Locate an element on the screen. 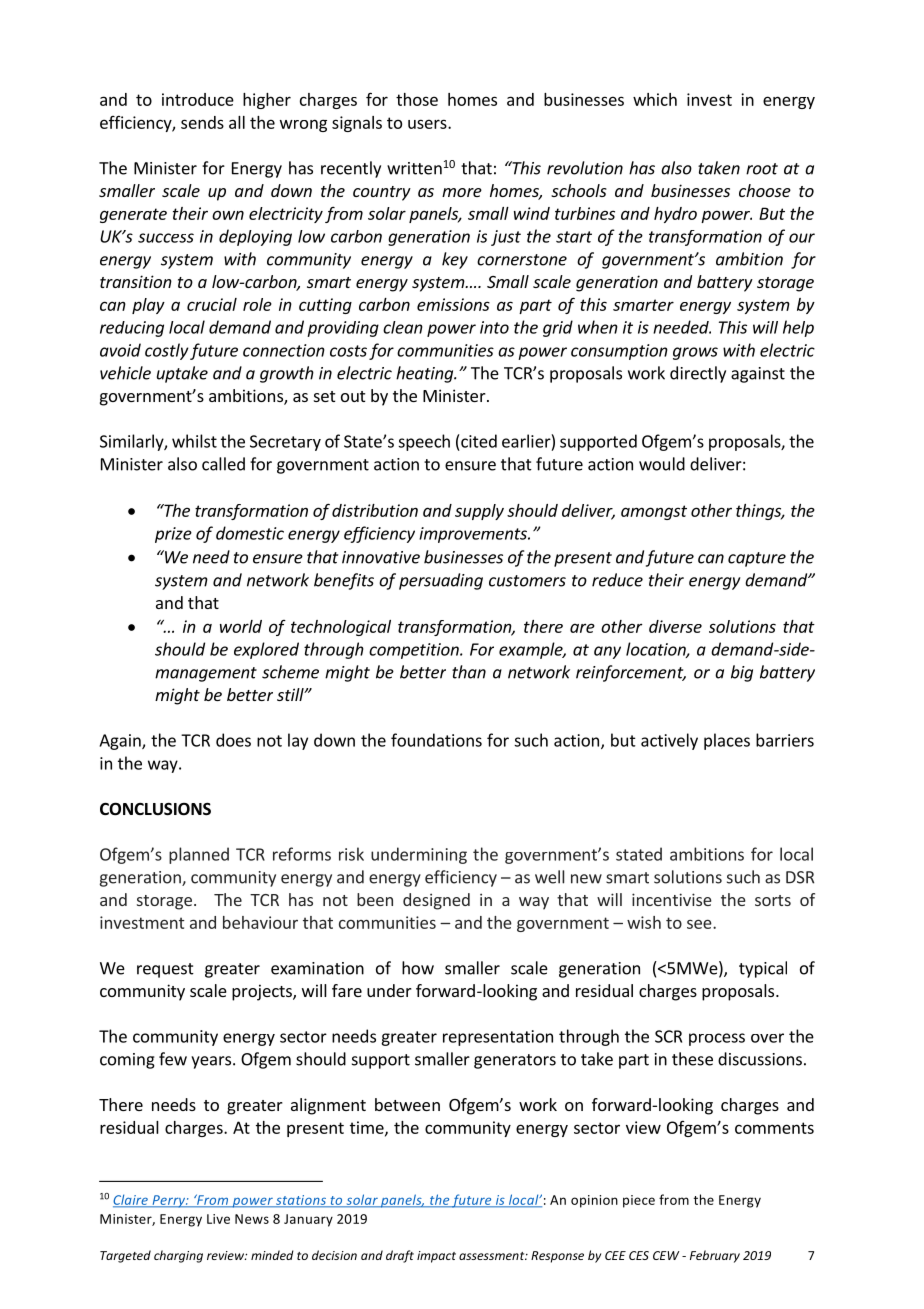  root is located at coordinates (762, 169).
